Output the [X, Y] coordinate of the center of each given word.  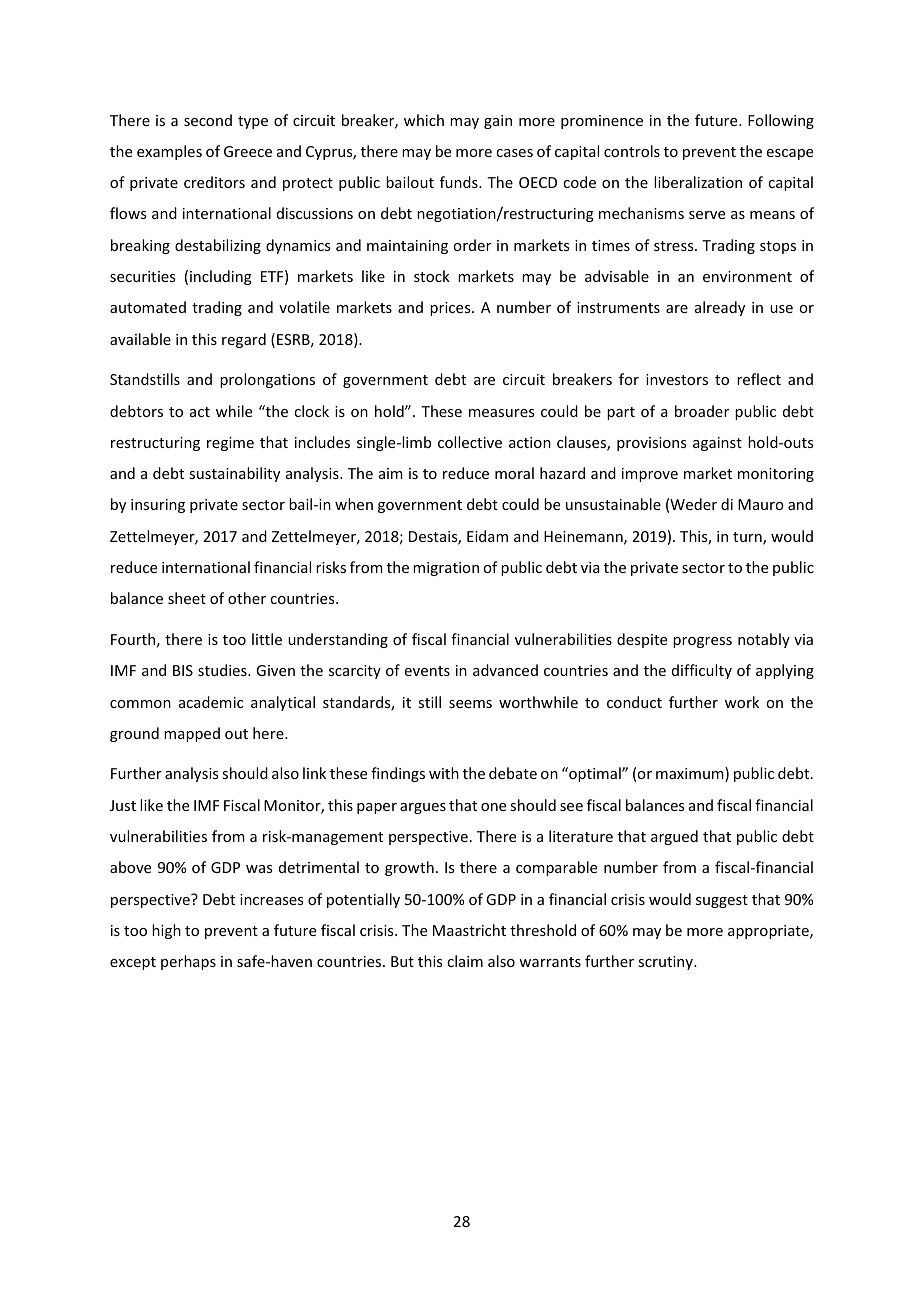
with [444, 773]
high [166, 931]
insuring [158, 506]
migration [446, 569]
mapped [192, 734]
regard [244, 340]
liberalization [698, 182]
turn [748, 538]
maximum [691, 774]
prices [451, 309]
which [424, 120]
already [720, 308]
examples [169, 152]
